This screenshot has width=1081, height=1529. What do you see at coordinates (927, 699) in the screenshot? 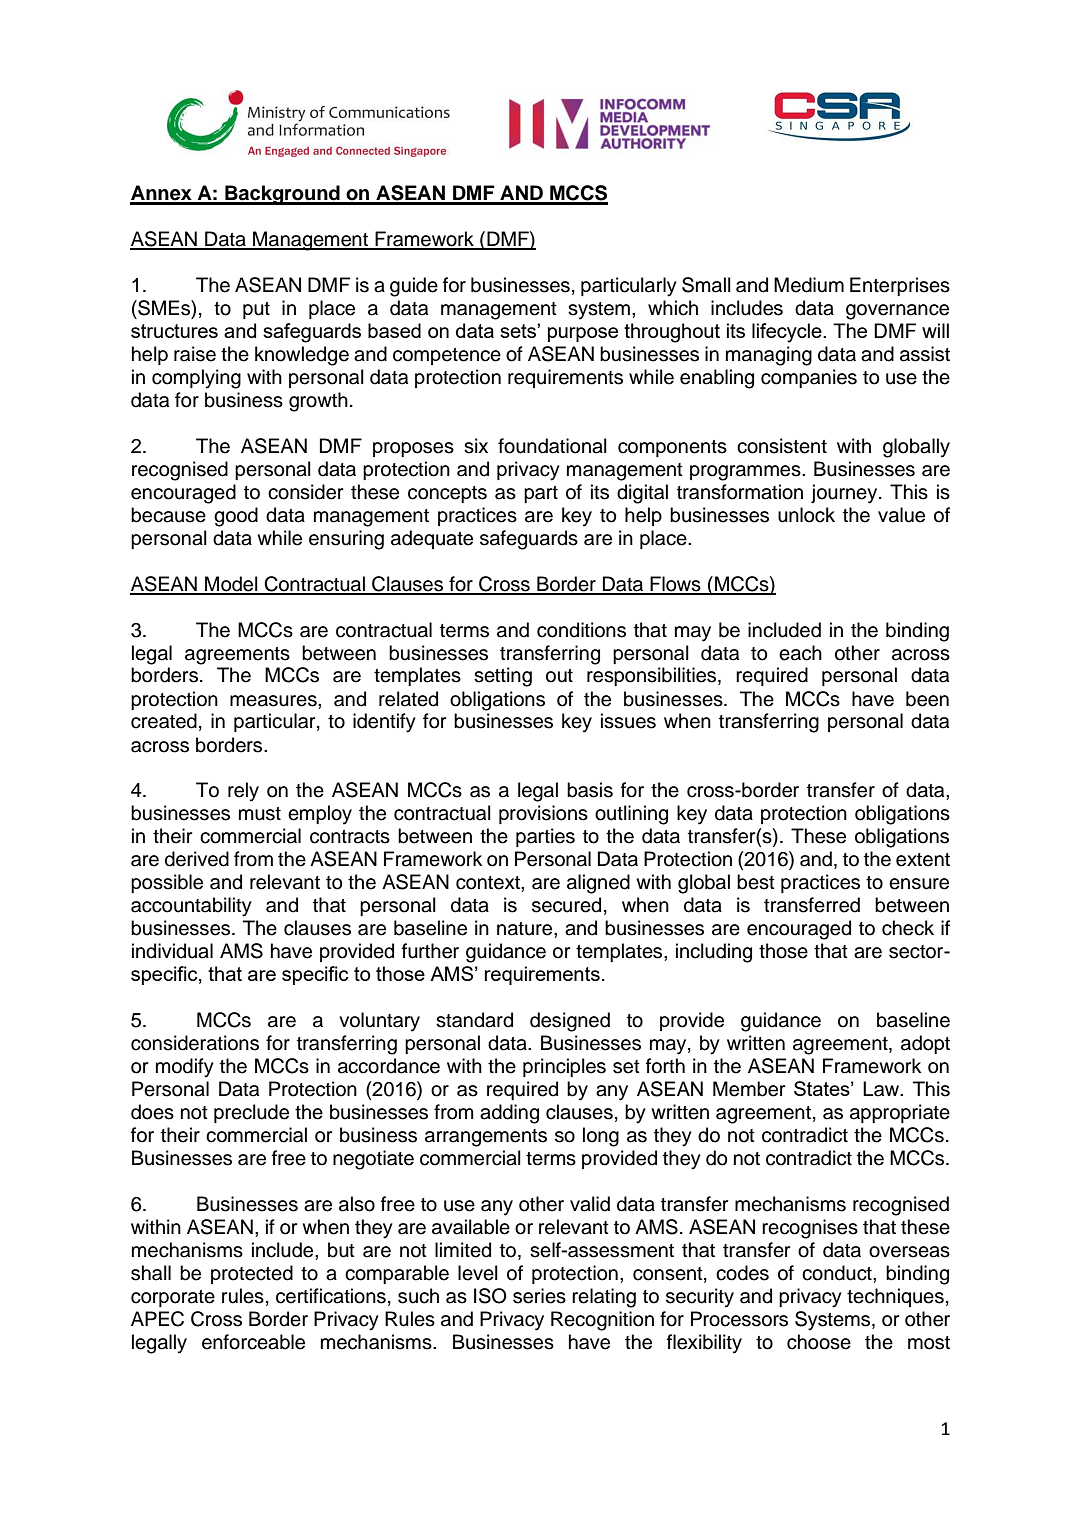
I see `been` at bounding box center [927, 699].
